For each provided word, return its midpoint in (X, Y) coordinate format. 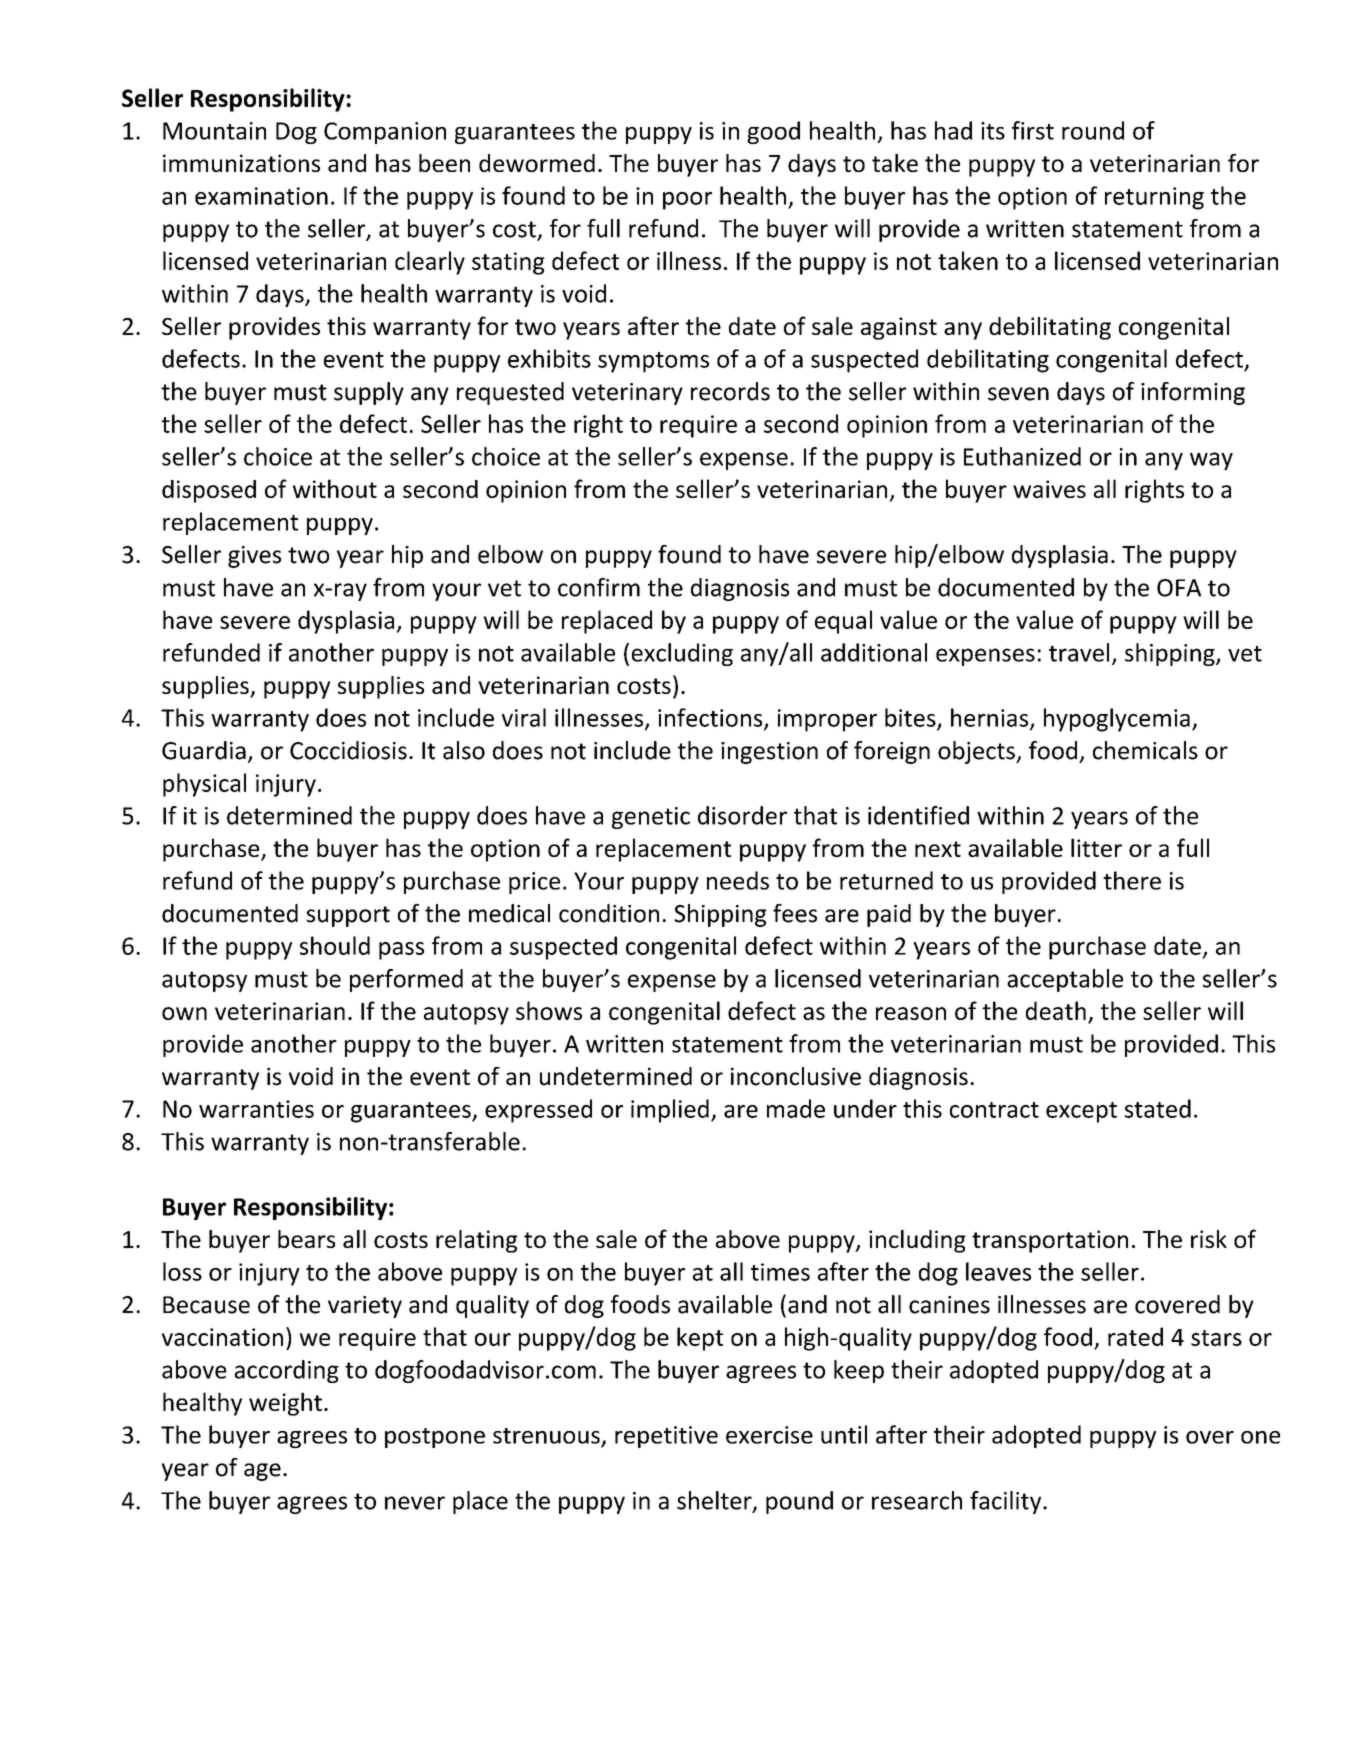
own (184, 1013)
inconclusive (796, 1076)
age (262, 1472)
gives (254, 557)
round (1093, 130)
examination (261, 196)
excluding (682, 654)
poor (687, 201)
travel (1079, 652)
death (1056, 1010)
